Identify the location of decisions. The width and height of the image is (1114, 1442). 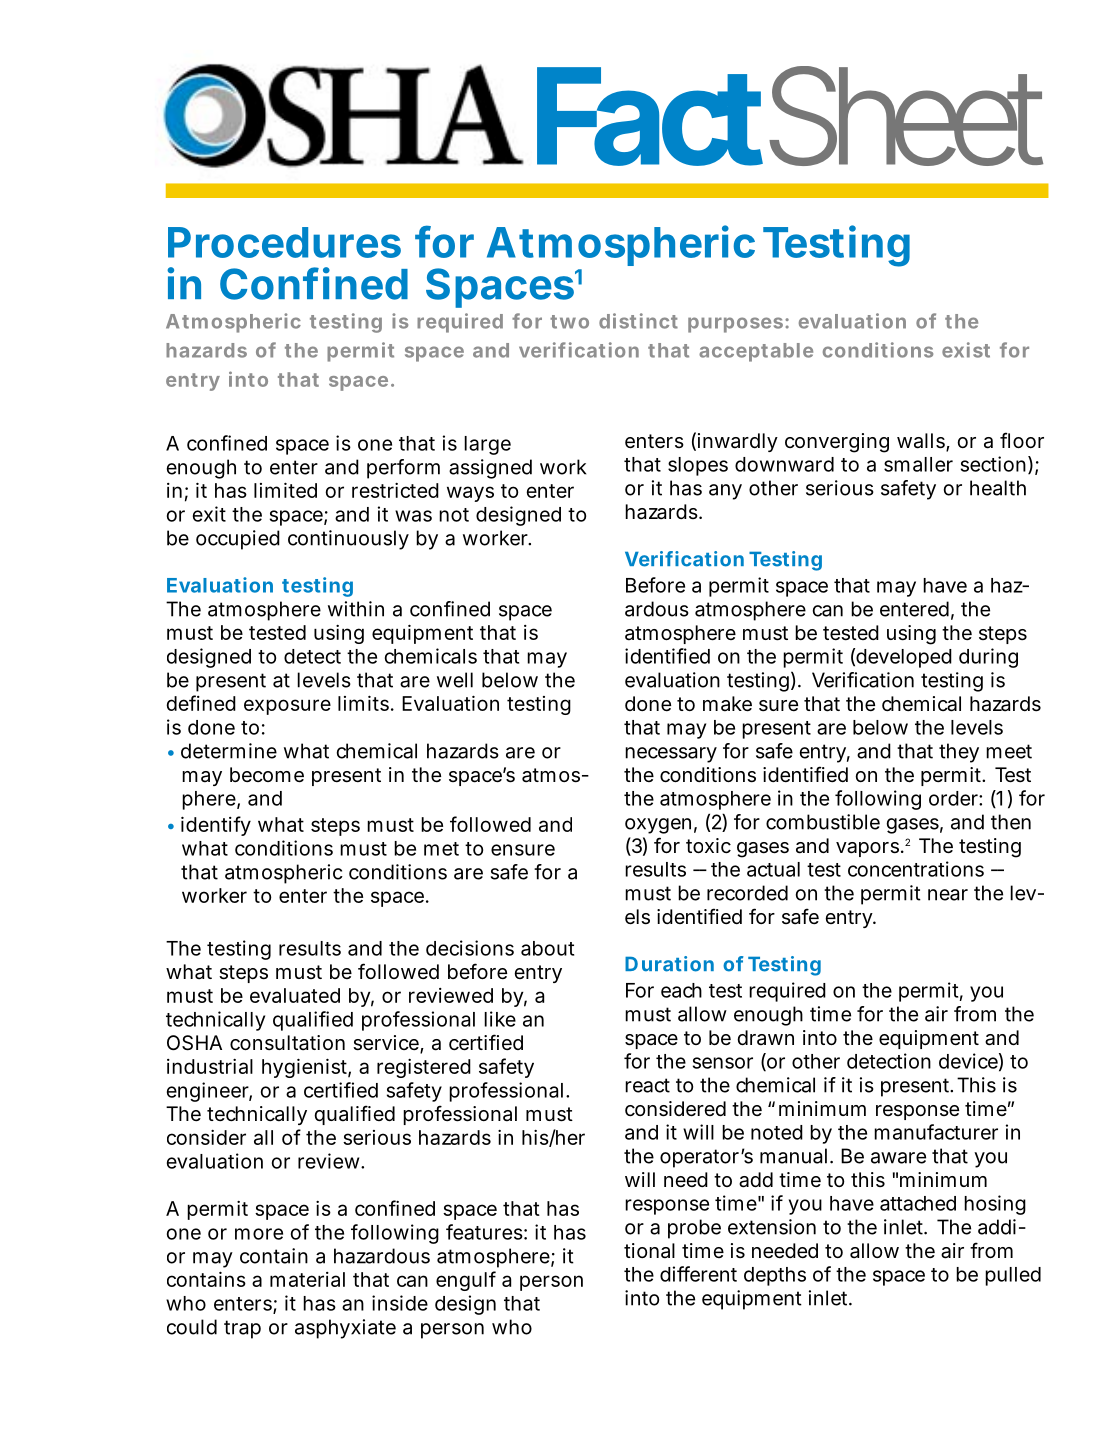
(470, 948).
